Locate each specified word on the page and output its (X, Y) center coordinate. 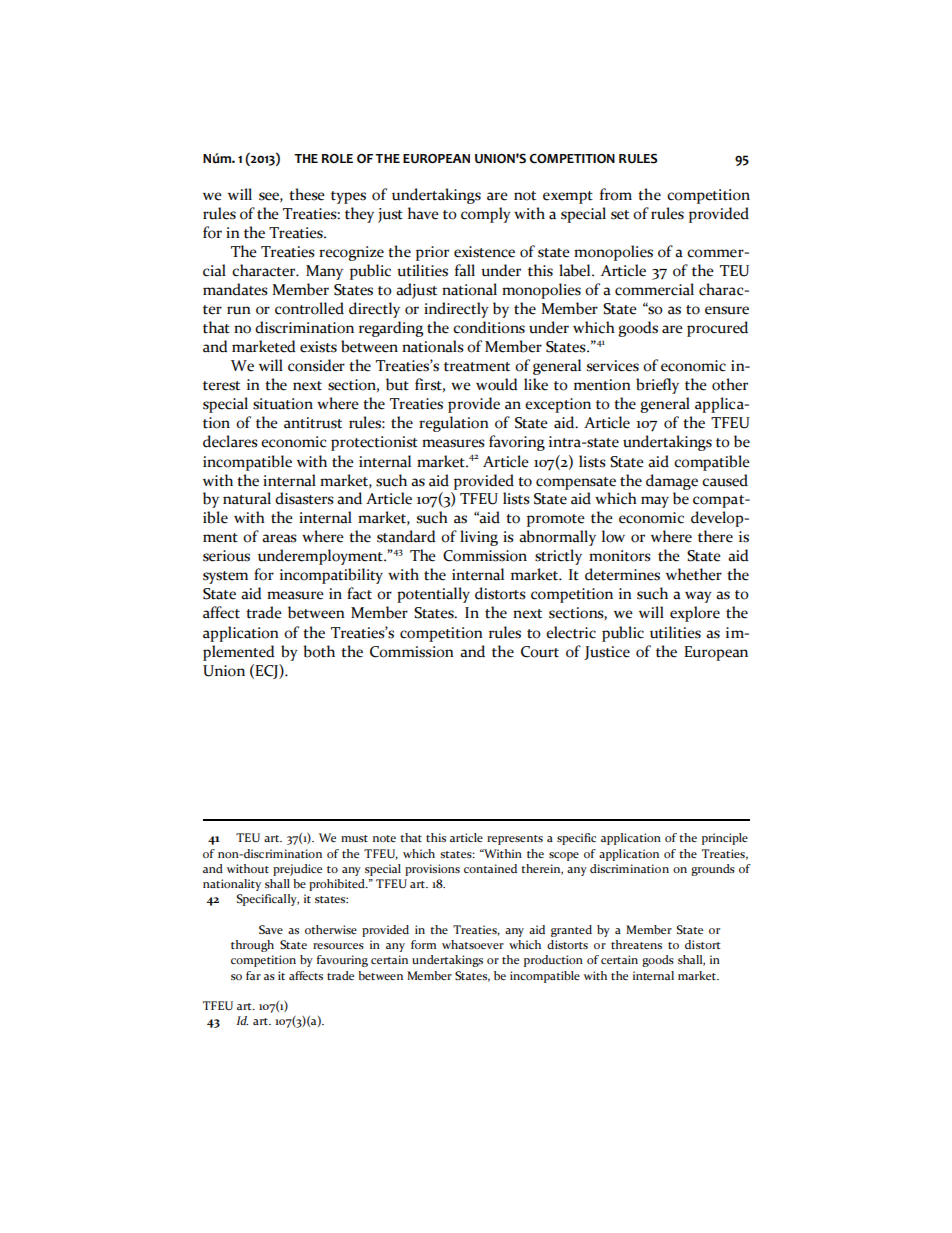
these (307, 194)
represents (515, 840)
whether (694, 574)
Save (271, 930)
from (616, 194)
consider (316, 365)
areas (279, 538)
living (479, 538)
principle (725, 839)
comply (486, 215)
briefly (657, 386)
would (497, 384)
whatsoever (473, 944)
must (354, 838)
